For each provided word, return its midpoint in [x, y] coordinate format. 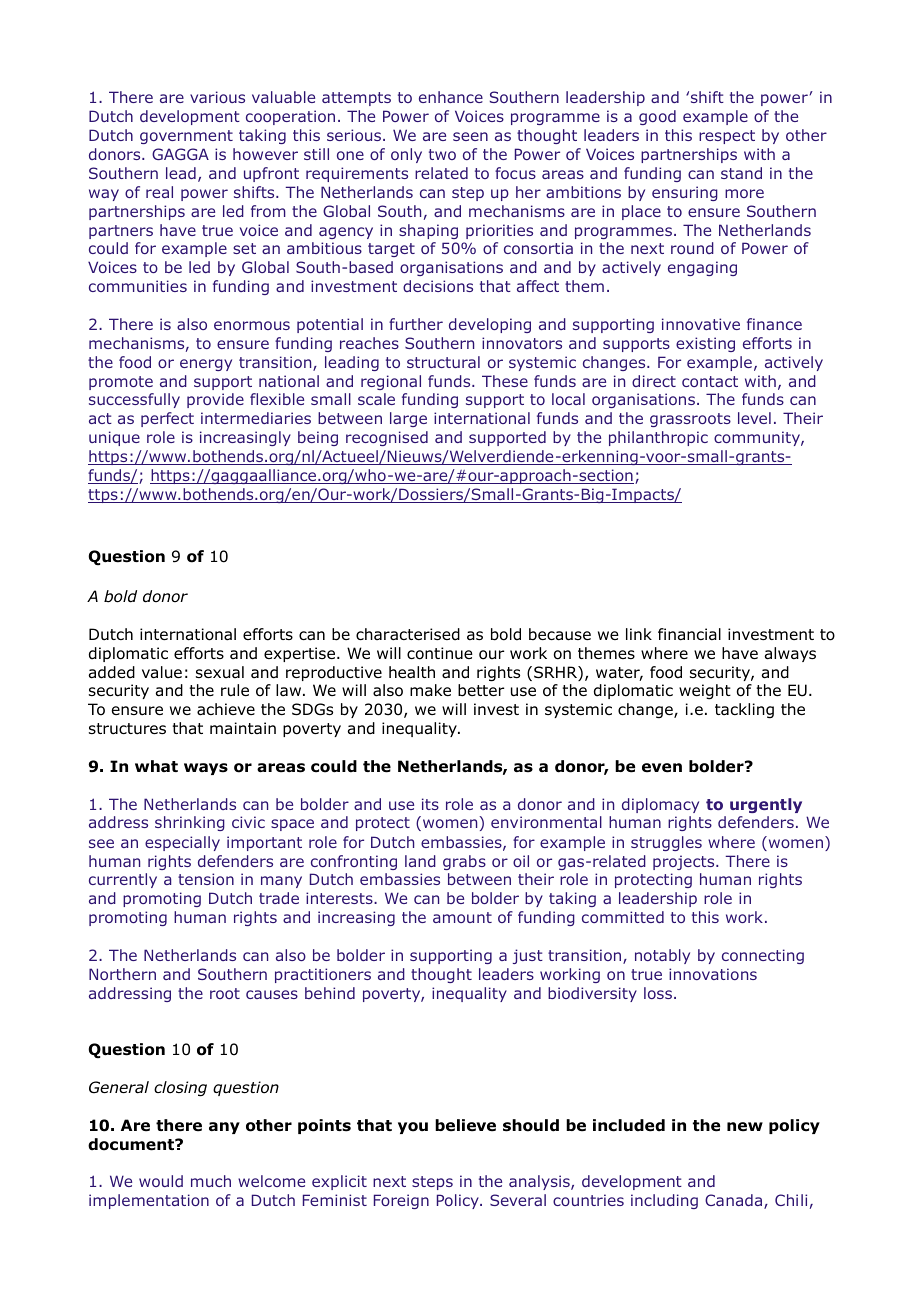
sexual [220, 672]
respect [727, 137]
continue [440, 653]
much [211, 1181]
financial [689, 634]
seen [470, 136]
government [186, 137]
